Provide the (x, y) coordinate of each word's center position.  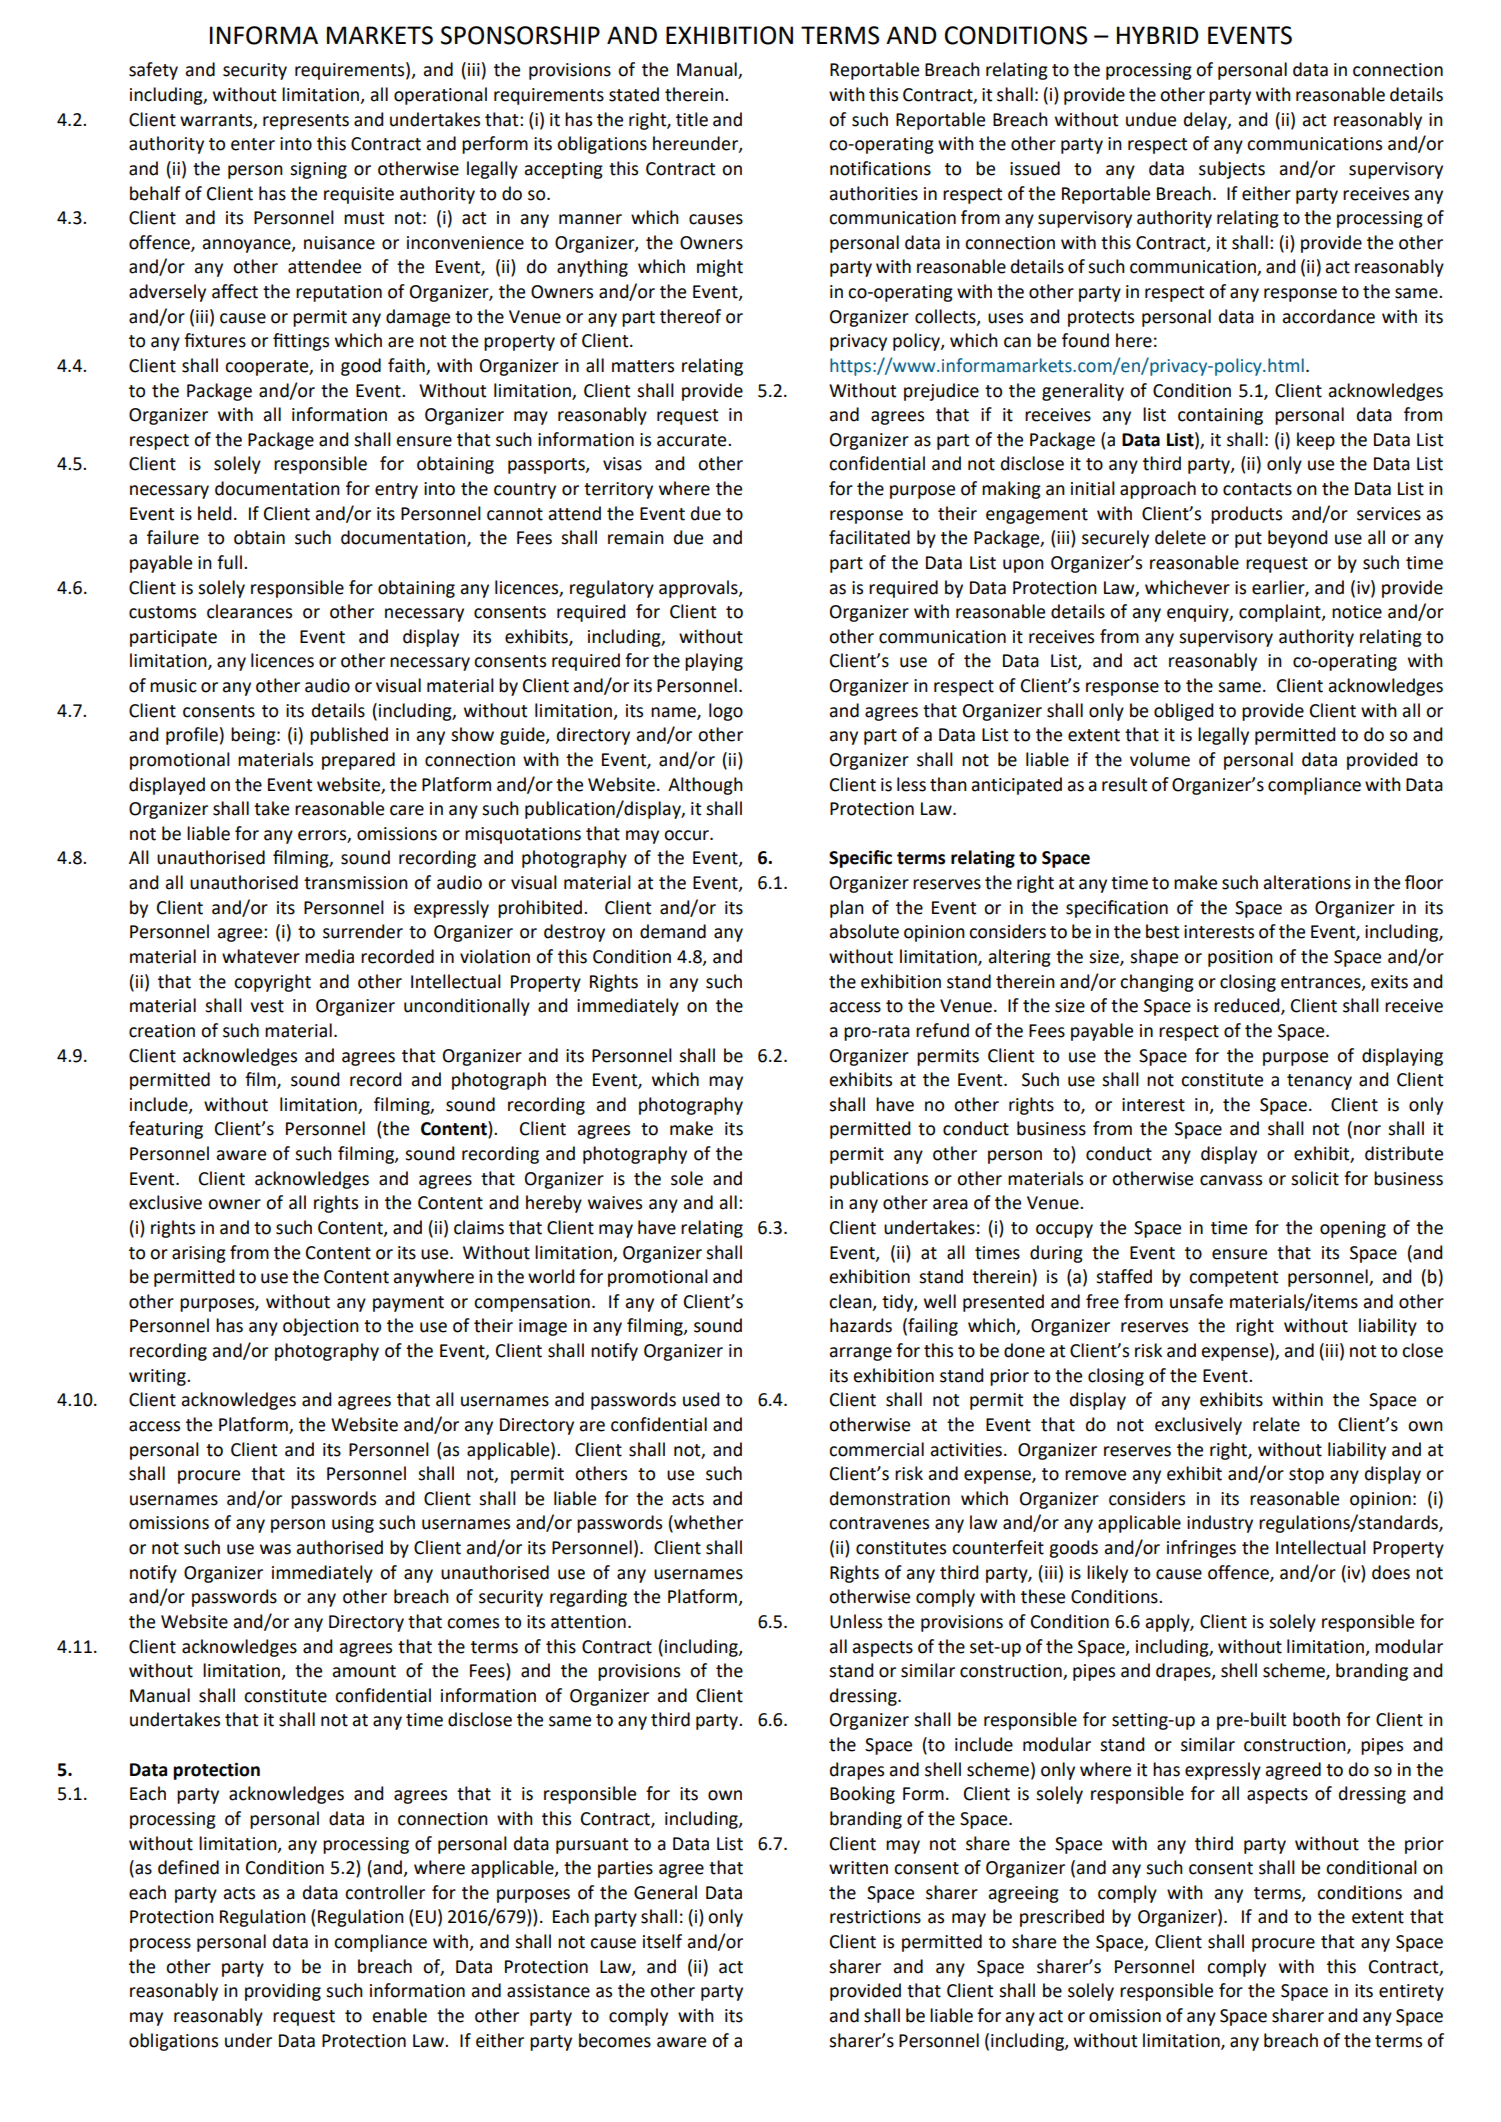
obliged (1184, 712)
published (349, 736)
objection (321, 1327)
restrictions (875, 1917)
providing (283, 1992)
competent (1233, 1279)
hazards (861, 1325)
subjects (1232, 170)
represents (306, 122)
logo (726, 712)
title (692, 119)
